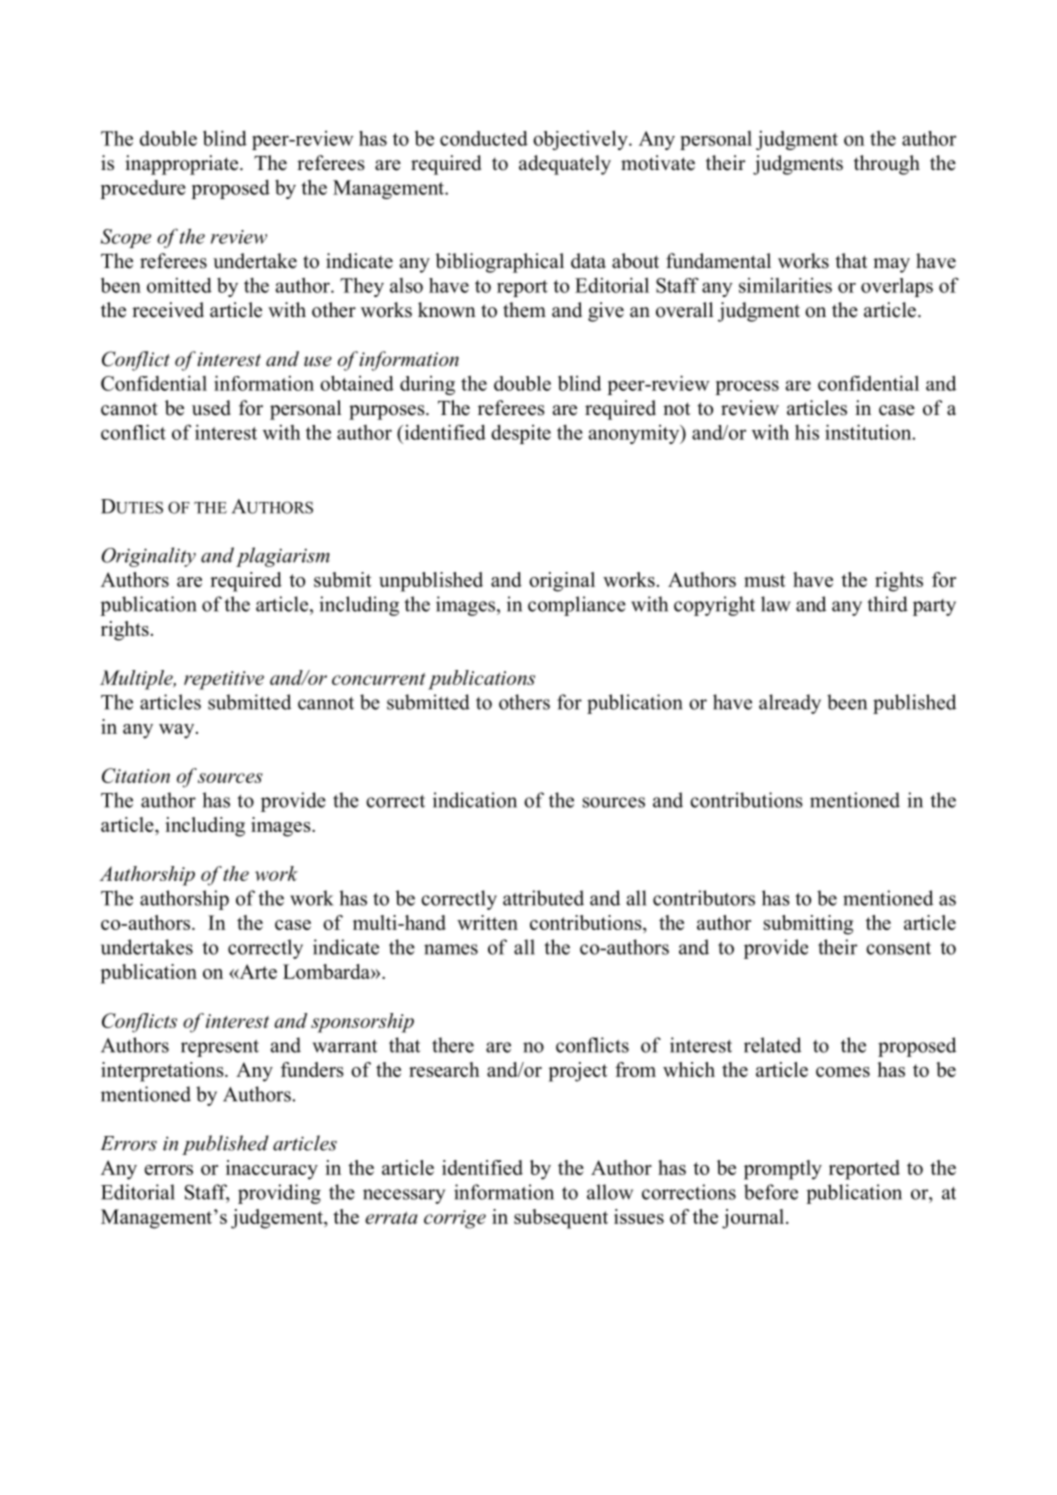 This screenshot has height=1495, width=1057. Describe the element at coordinates (565, 165) in the screenshot. I see `adequately` at that location.
